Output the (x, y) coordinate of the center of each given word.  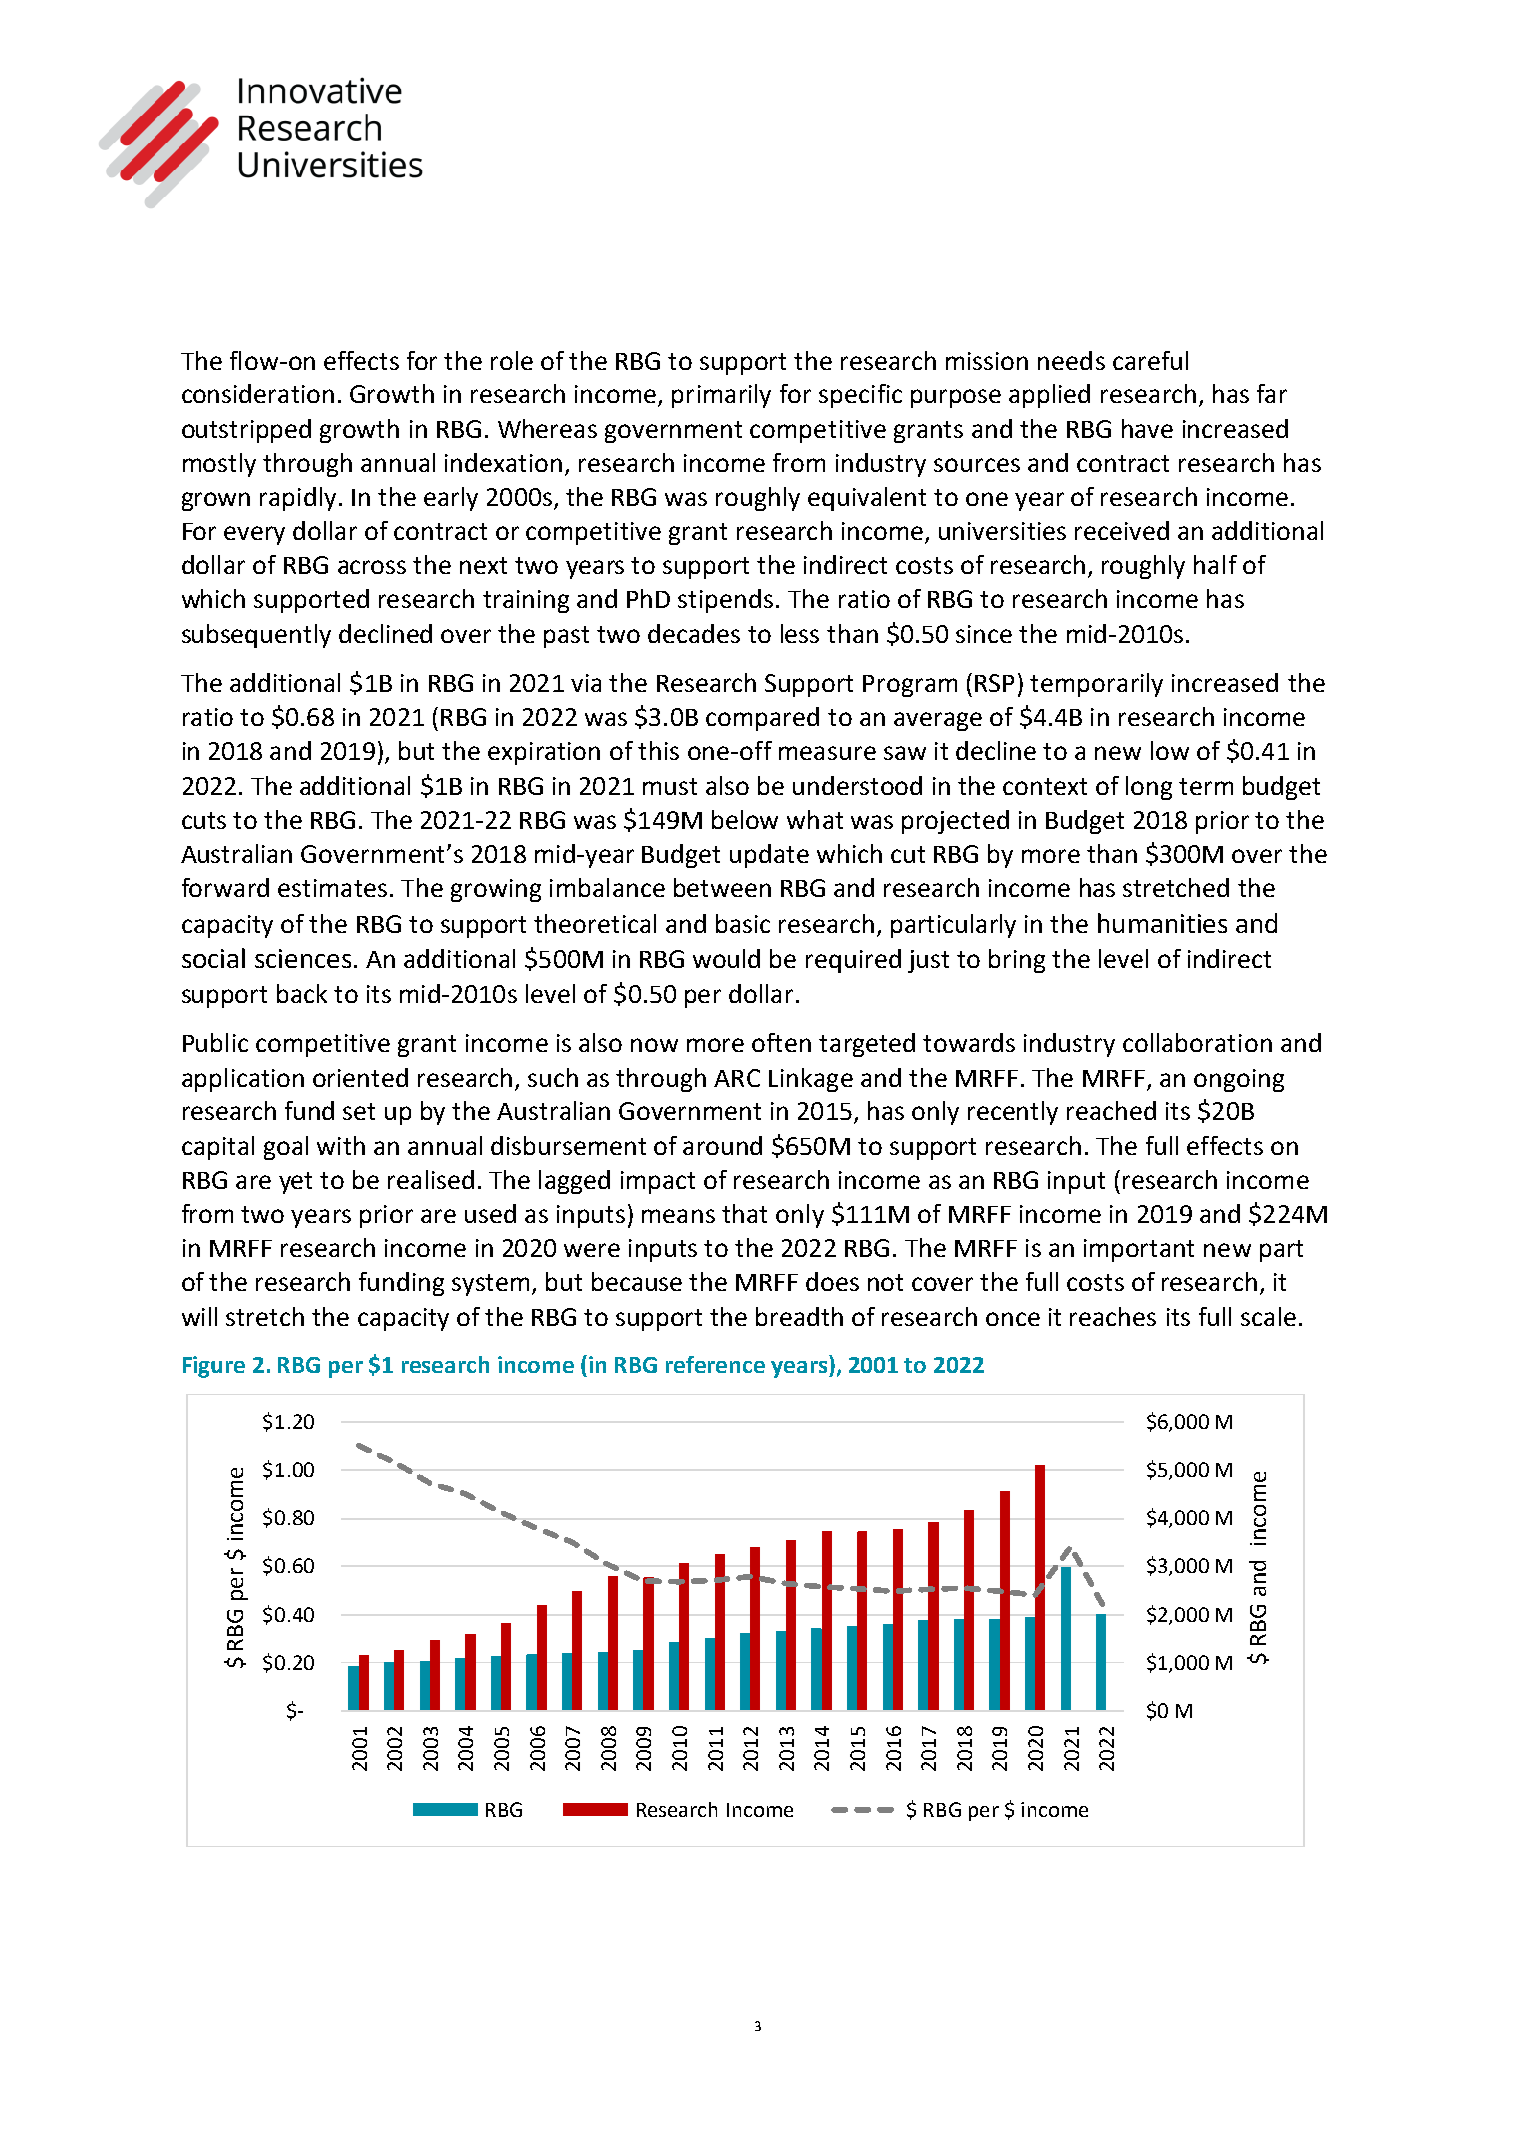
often (781, 1042)
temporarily (1096, 685)
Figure (214, 1367)
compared (762, 719)
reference (715, 1364)
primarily (721, 396)
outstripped (246, 431)
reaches (1113, 1316)
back (302, 993)
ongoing (1239, 1080)
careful (1150, 360)
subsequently (256, 636)
